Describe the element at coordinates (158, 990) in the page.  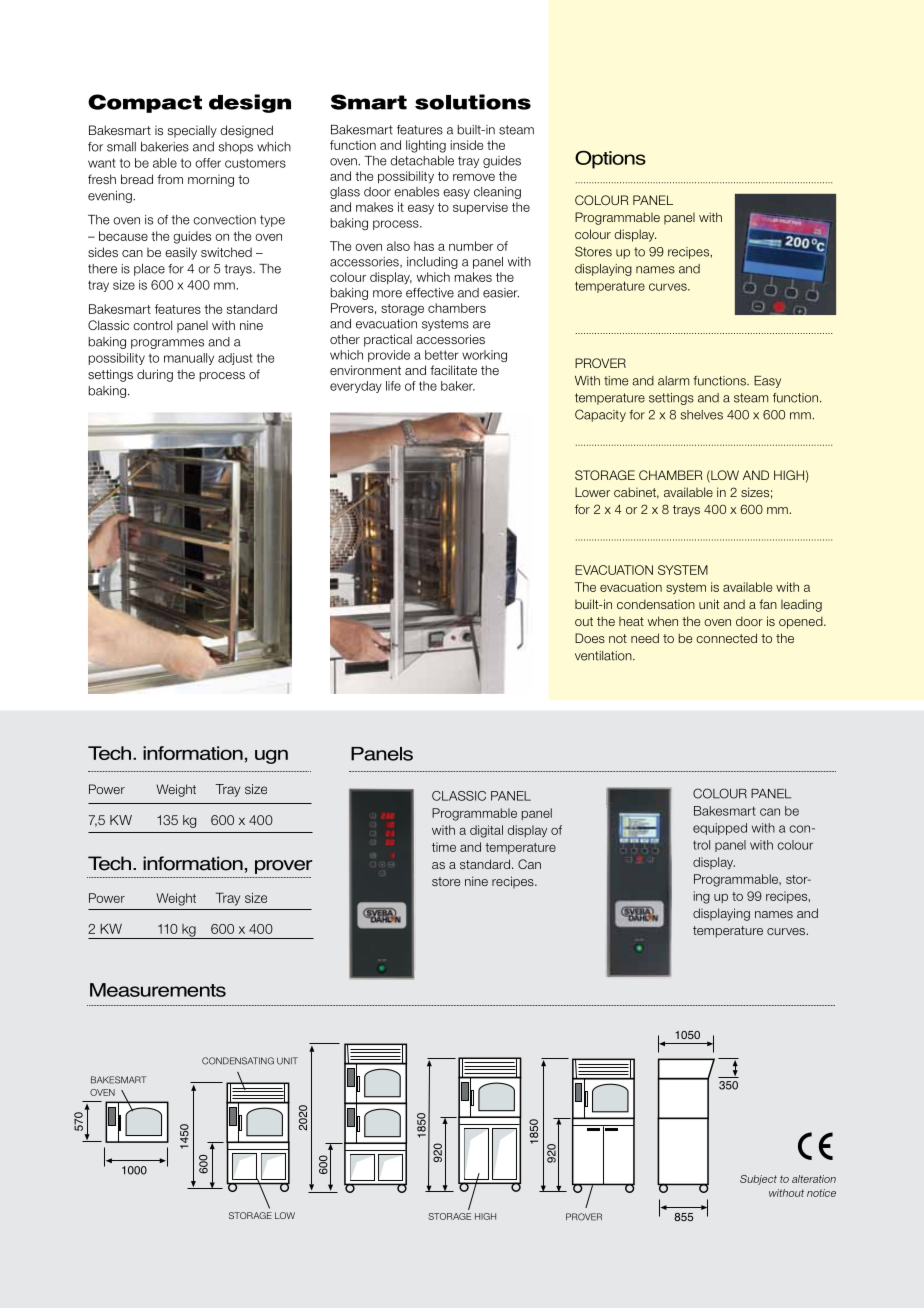
I see `Measurements` at that location.
